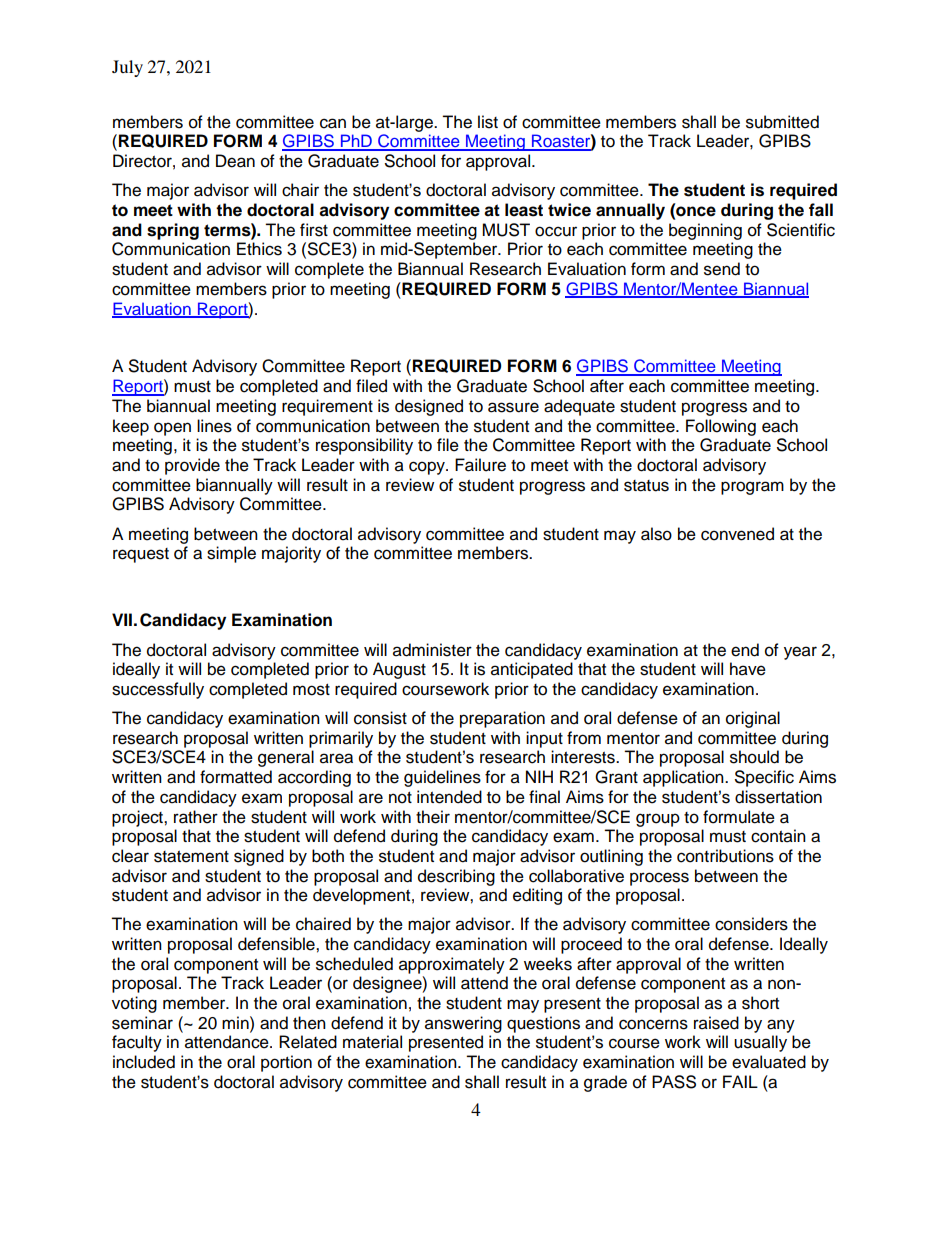 The height and width of the screenshot is (1233, 952). What do you see at coordinates (782, 122) in the screenshot?
I see `submitted` at bounding box center [782, 122].
